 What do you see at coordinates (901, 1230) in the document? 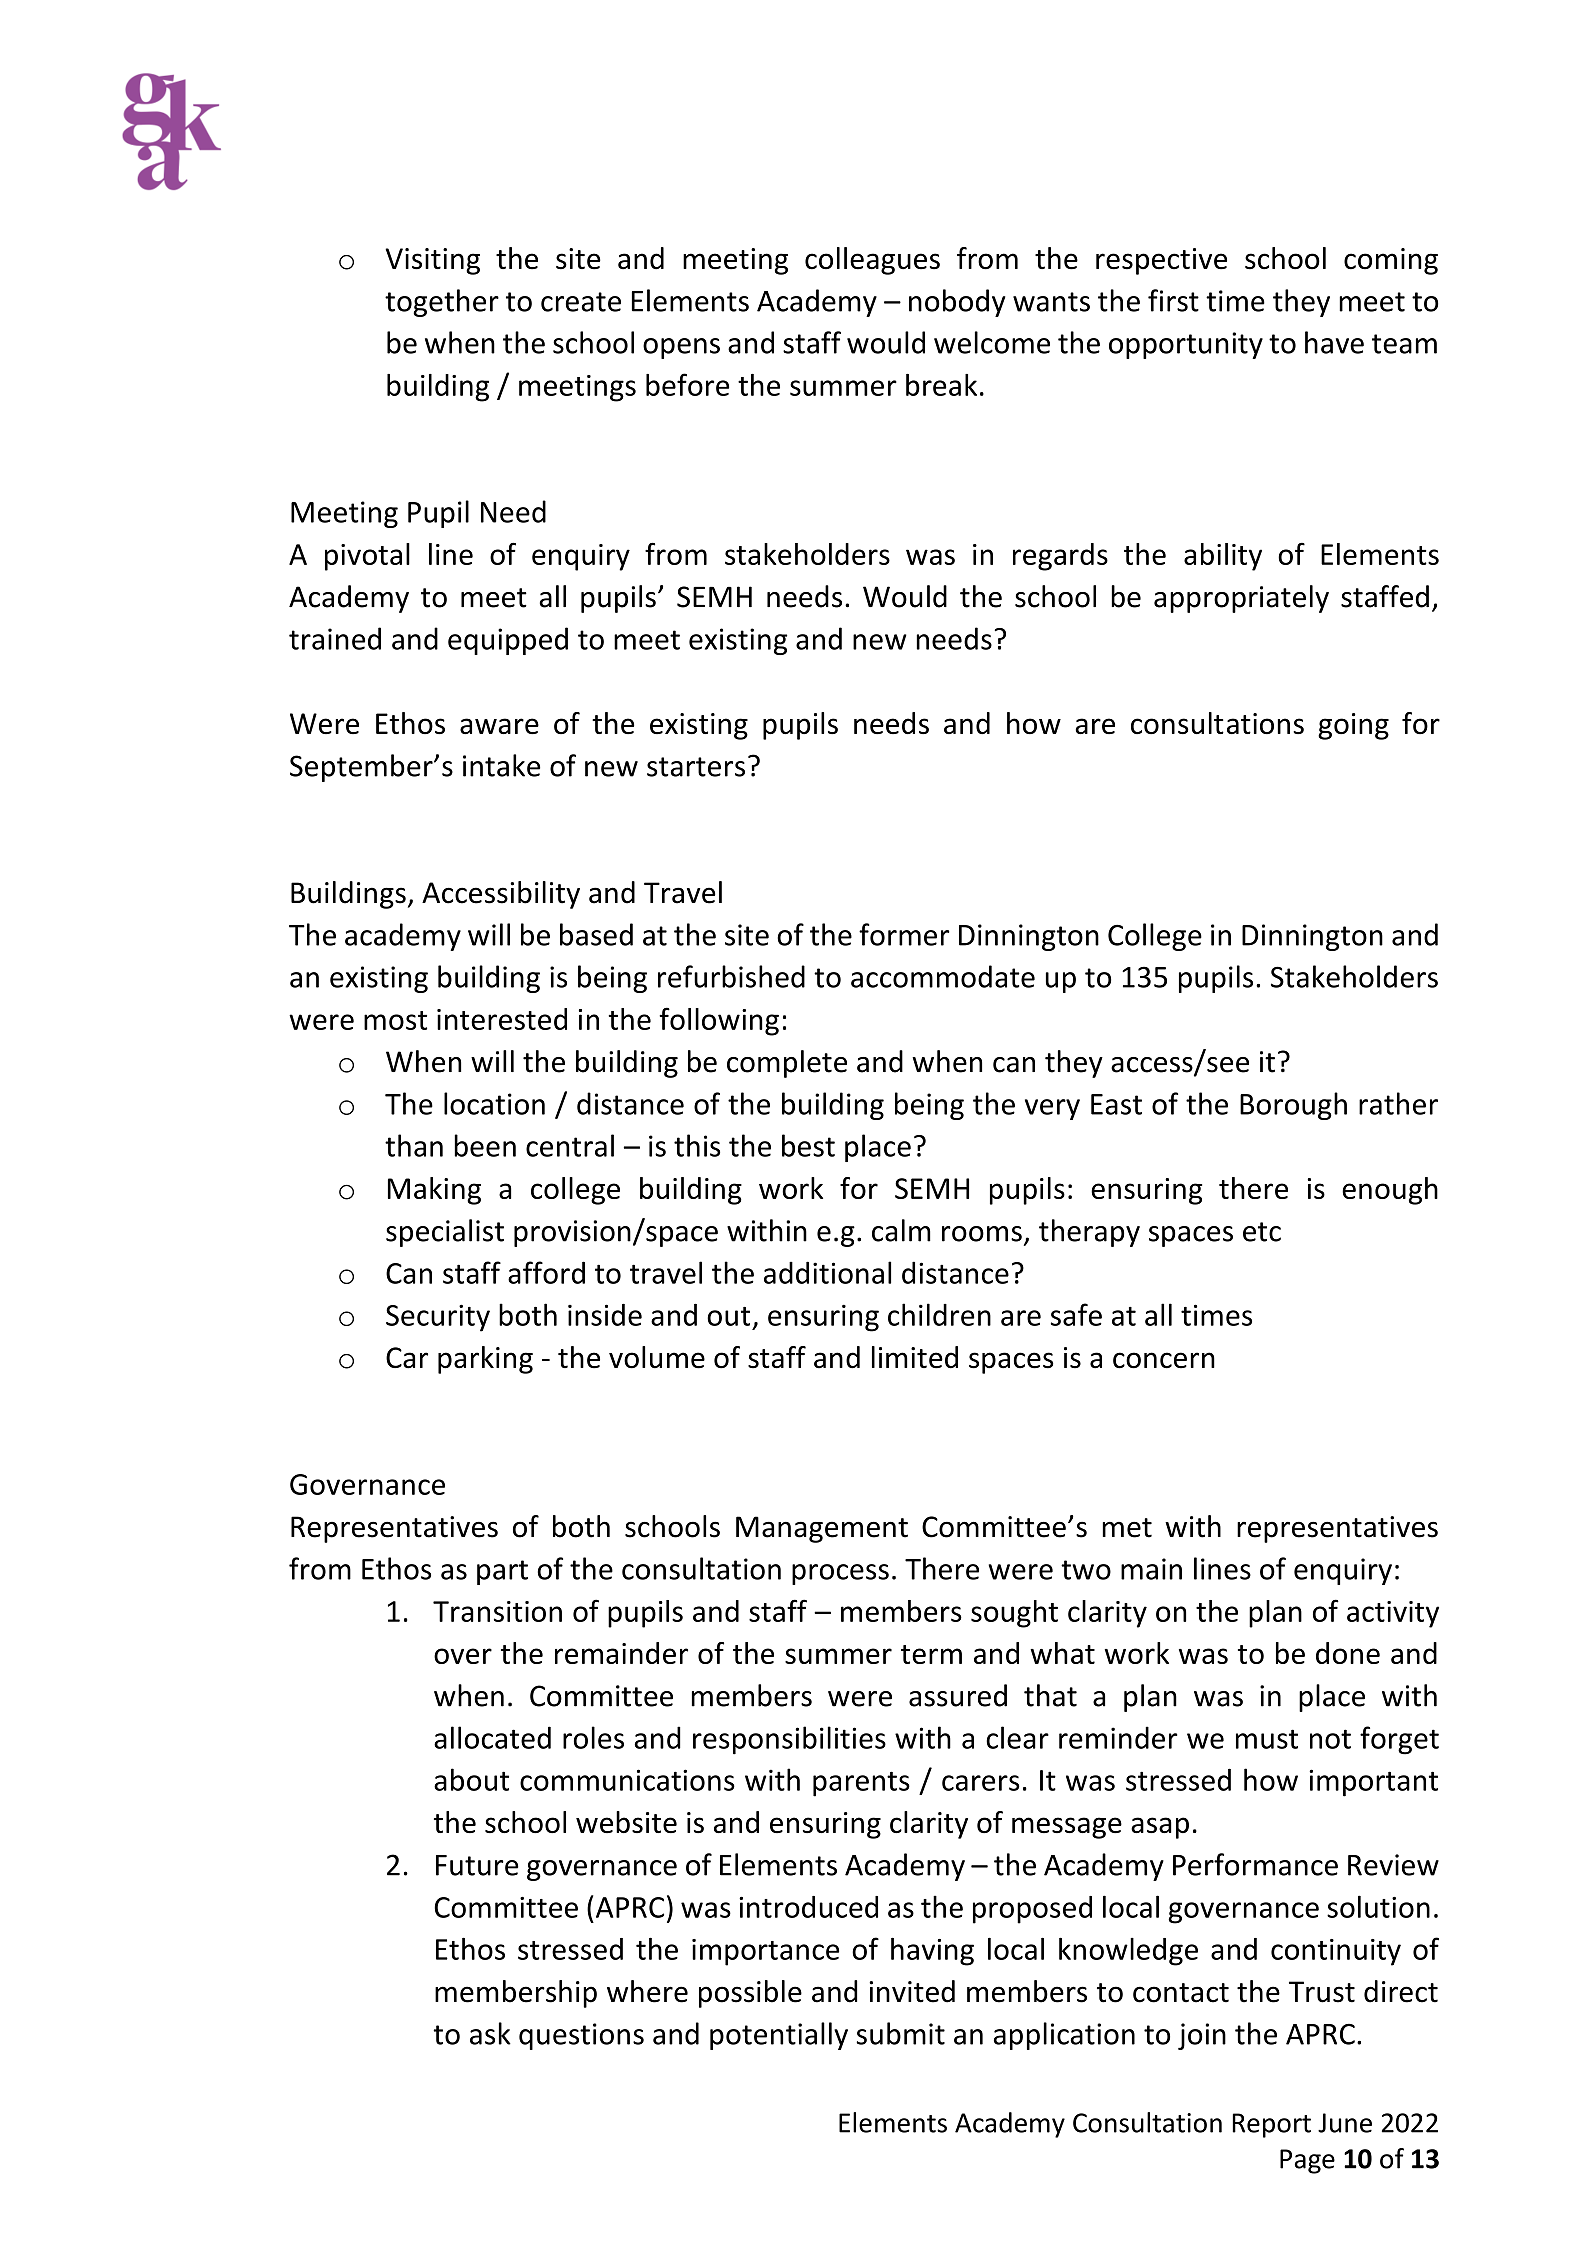
I see `calm` at bounding box center [901, 1230].
